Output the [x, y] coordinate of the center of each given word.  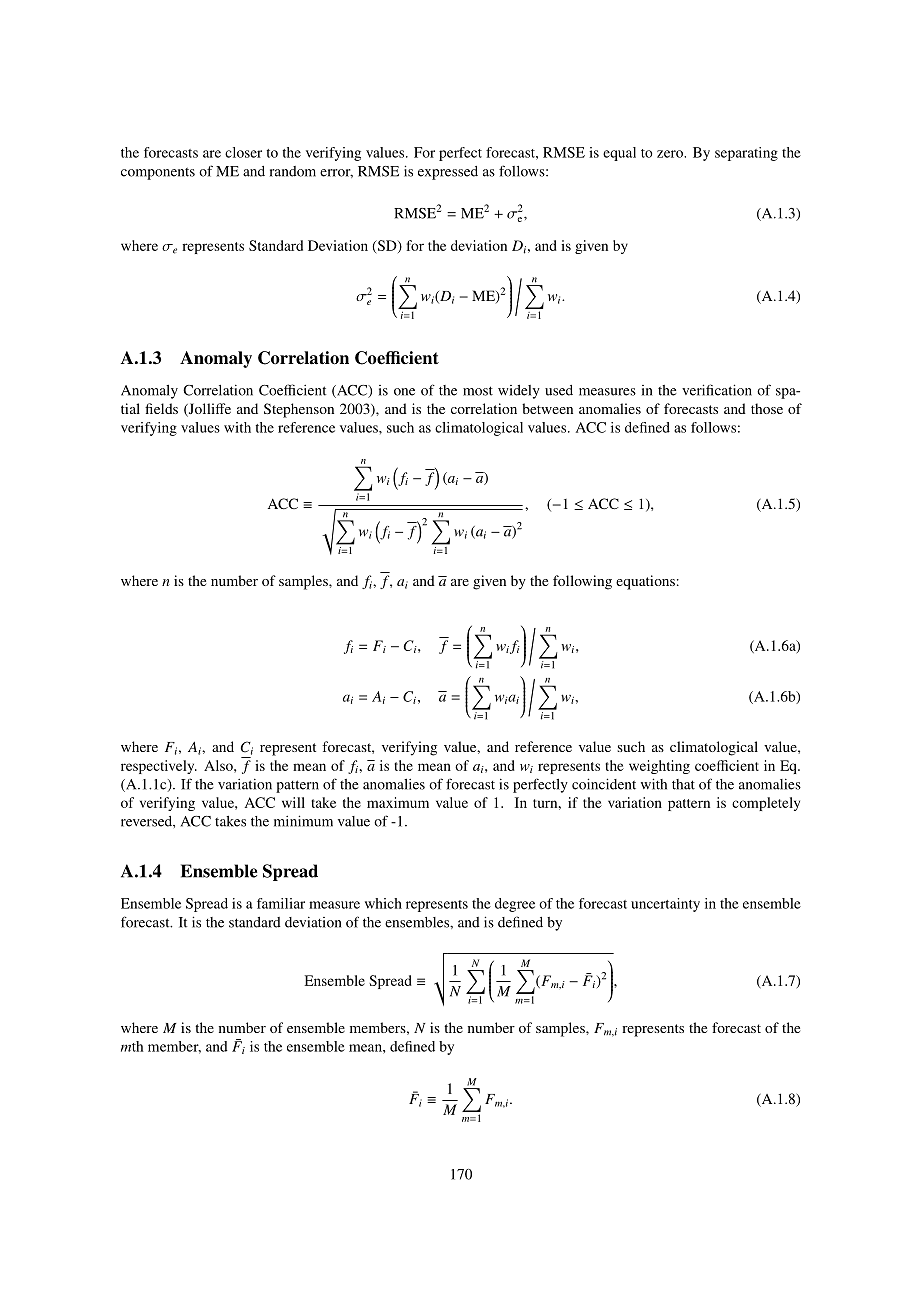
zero [671, 154]
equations [645, 582]
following [582, 582]
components [158, 173]
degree [515, 905]
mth [132, 1046]
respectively [159, 767]
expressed [448, 173]
